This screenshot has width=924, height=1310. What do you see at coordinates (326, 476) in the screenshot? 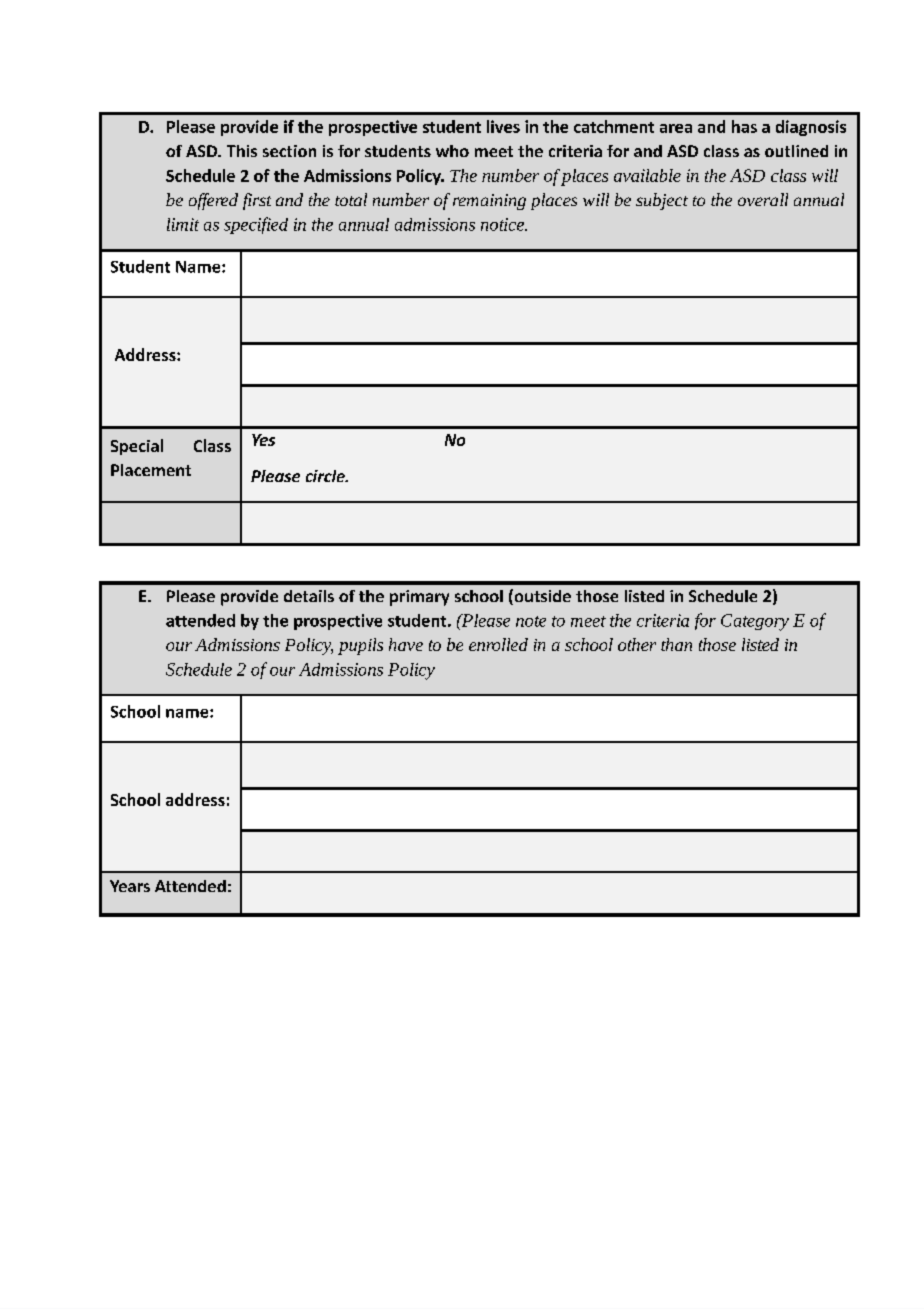
I see `circle` at bounding box center [326, 476].
